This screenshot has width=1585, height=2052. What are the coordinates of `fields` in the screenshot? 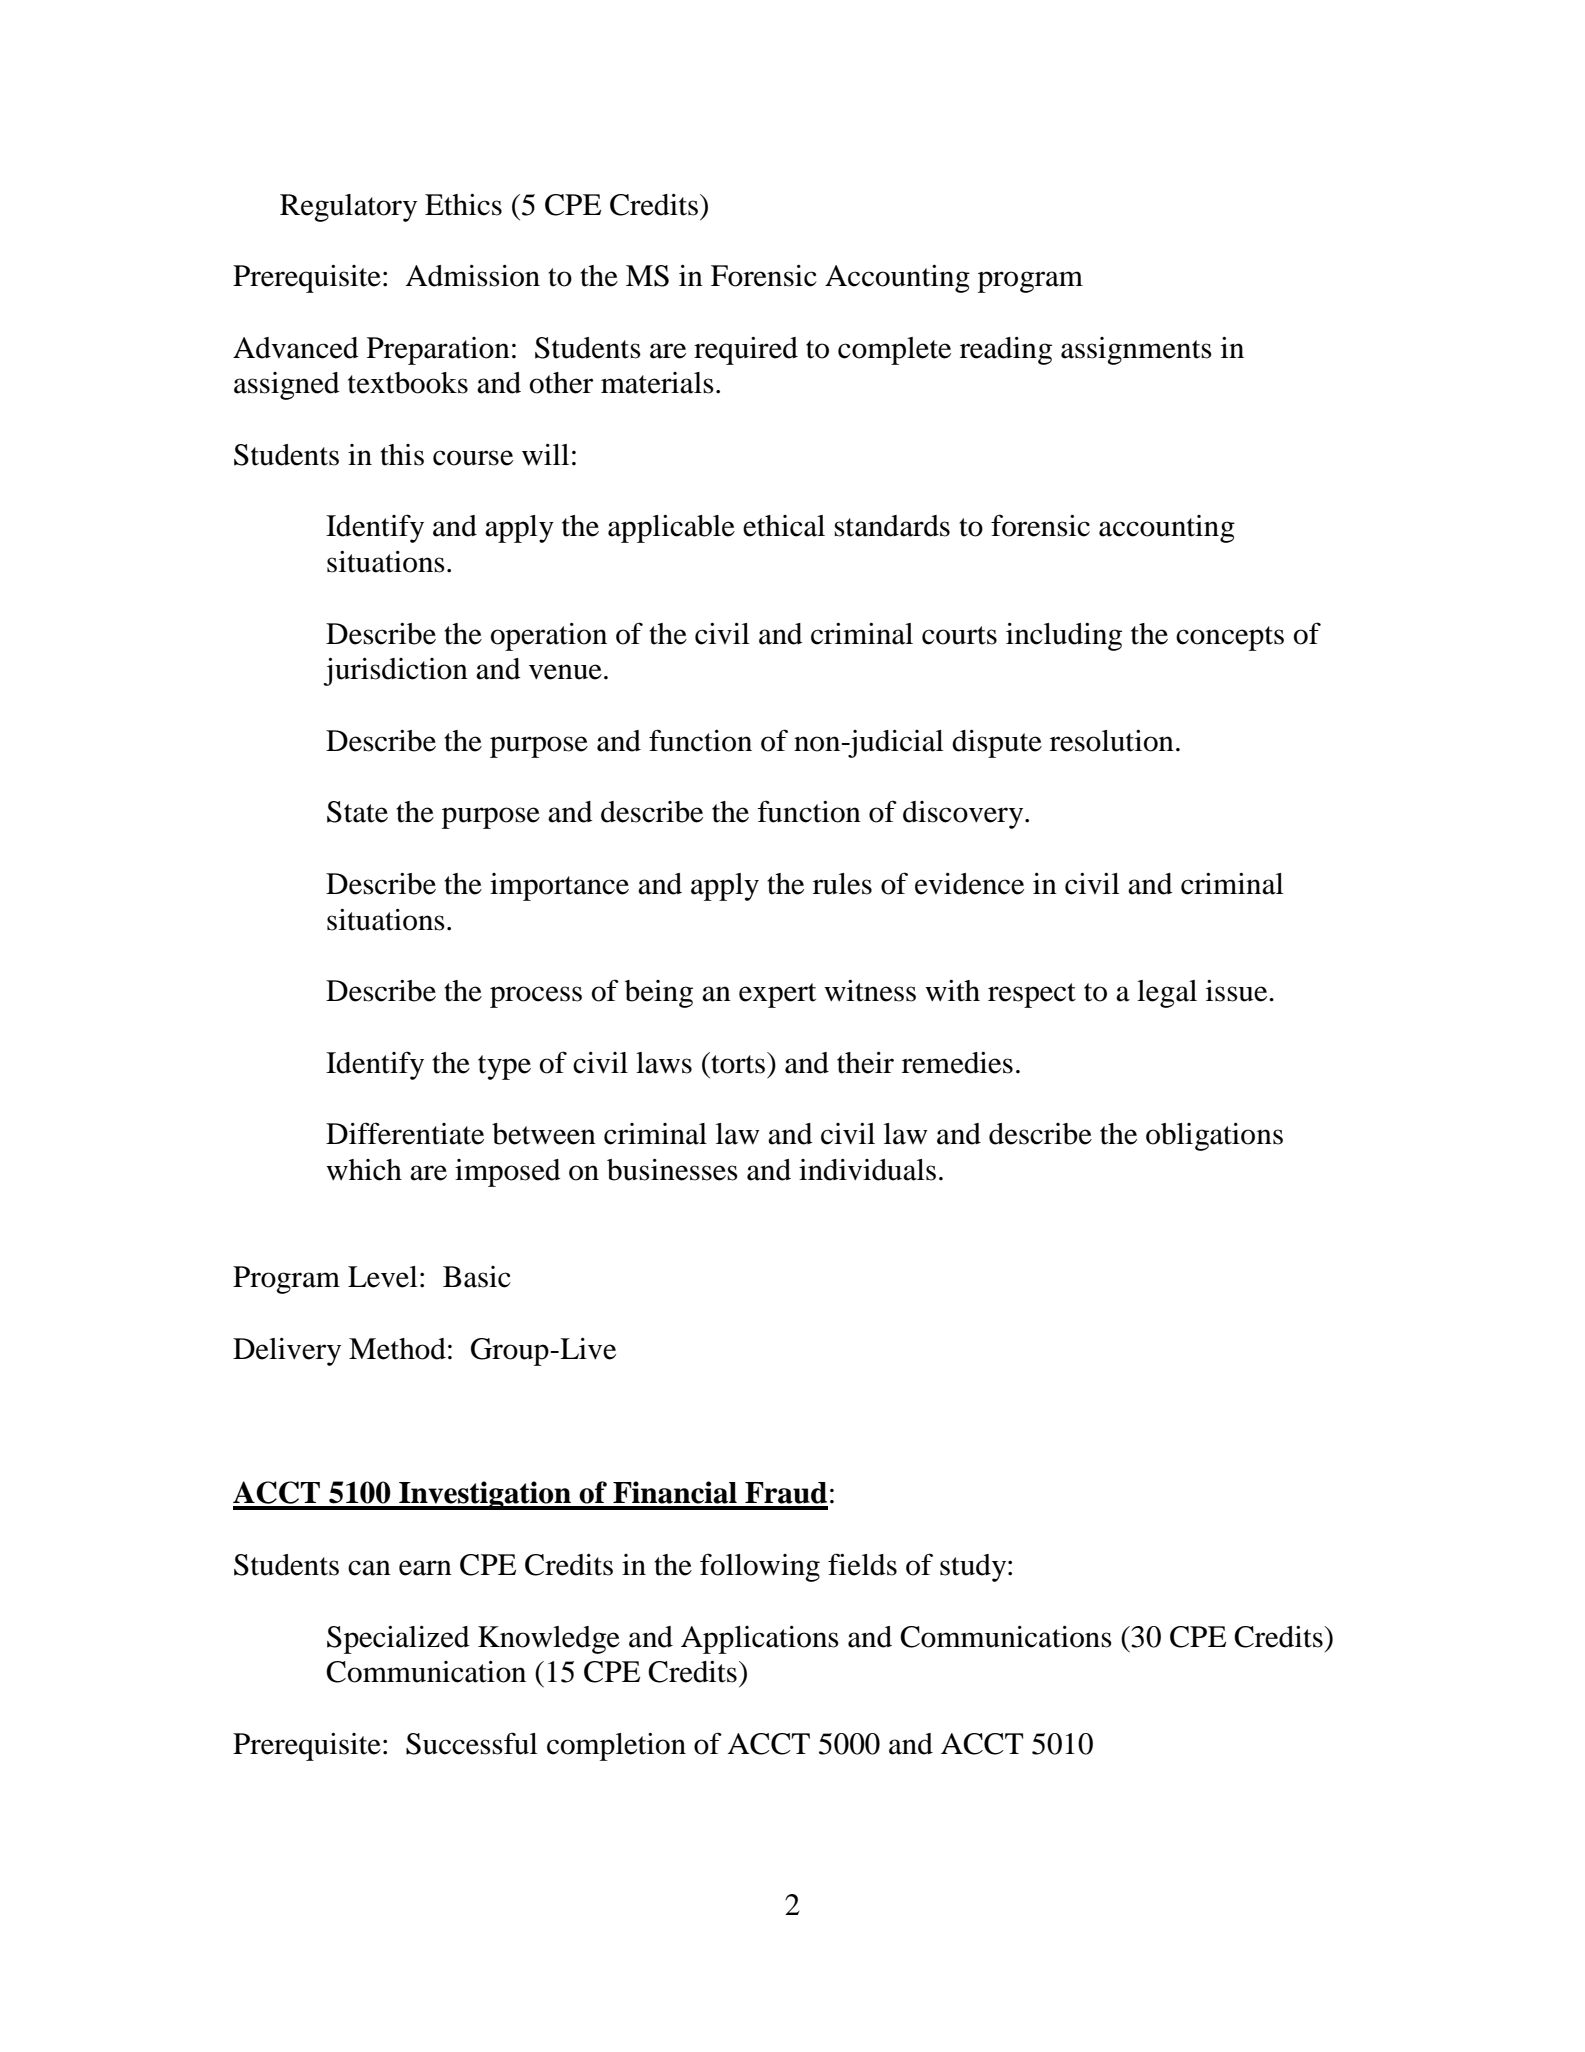 It's located at (862, 1564).
